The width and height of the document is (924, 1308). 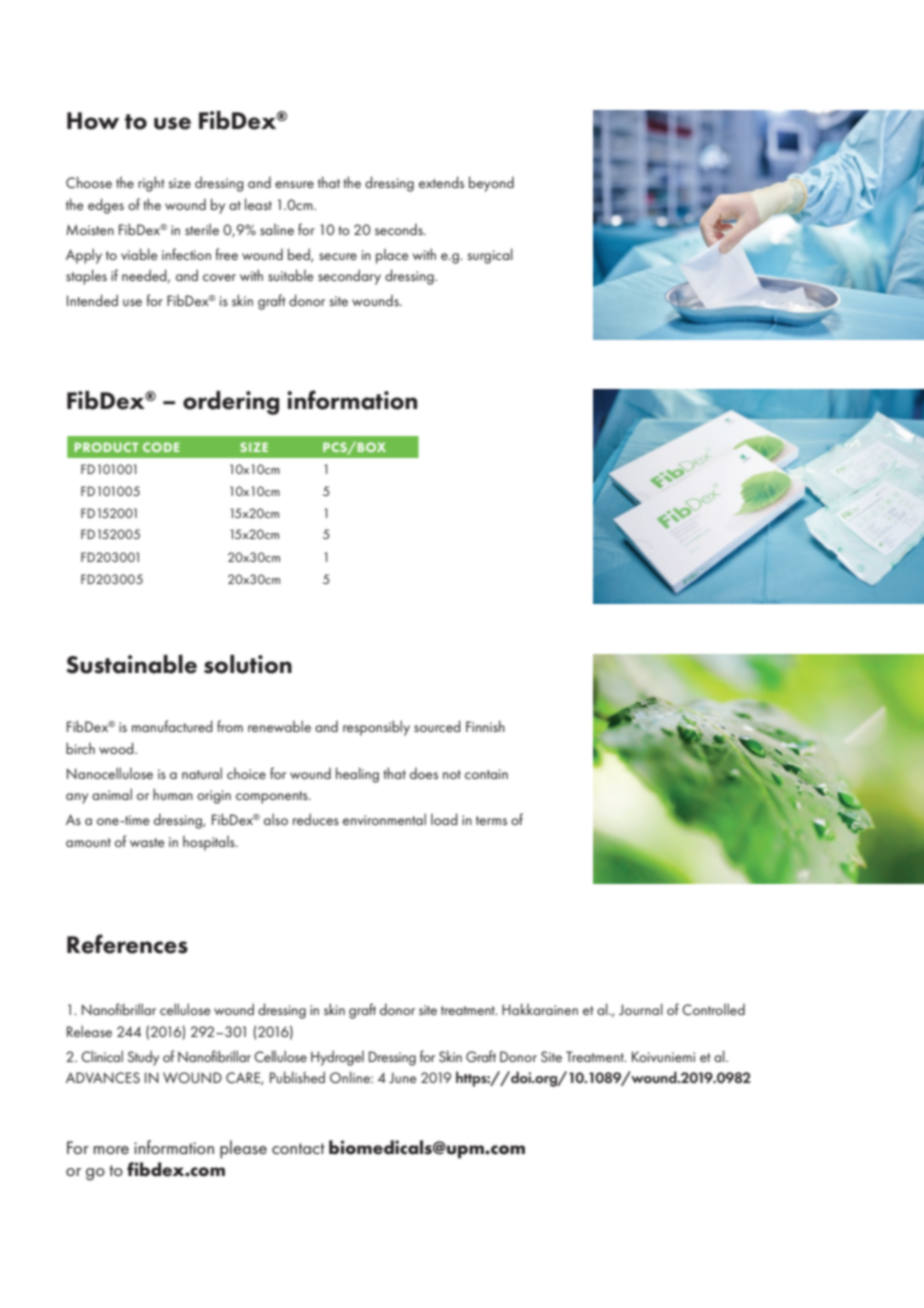 What do you see at coordinates (384, 819) in the document?
I see `environmental` at bounding box center [384, 819].
